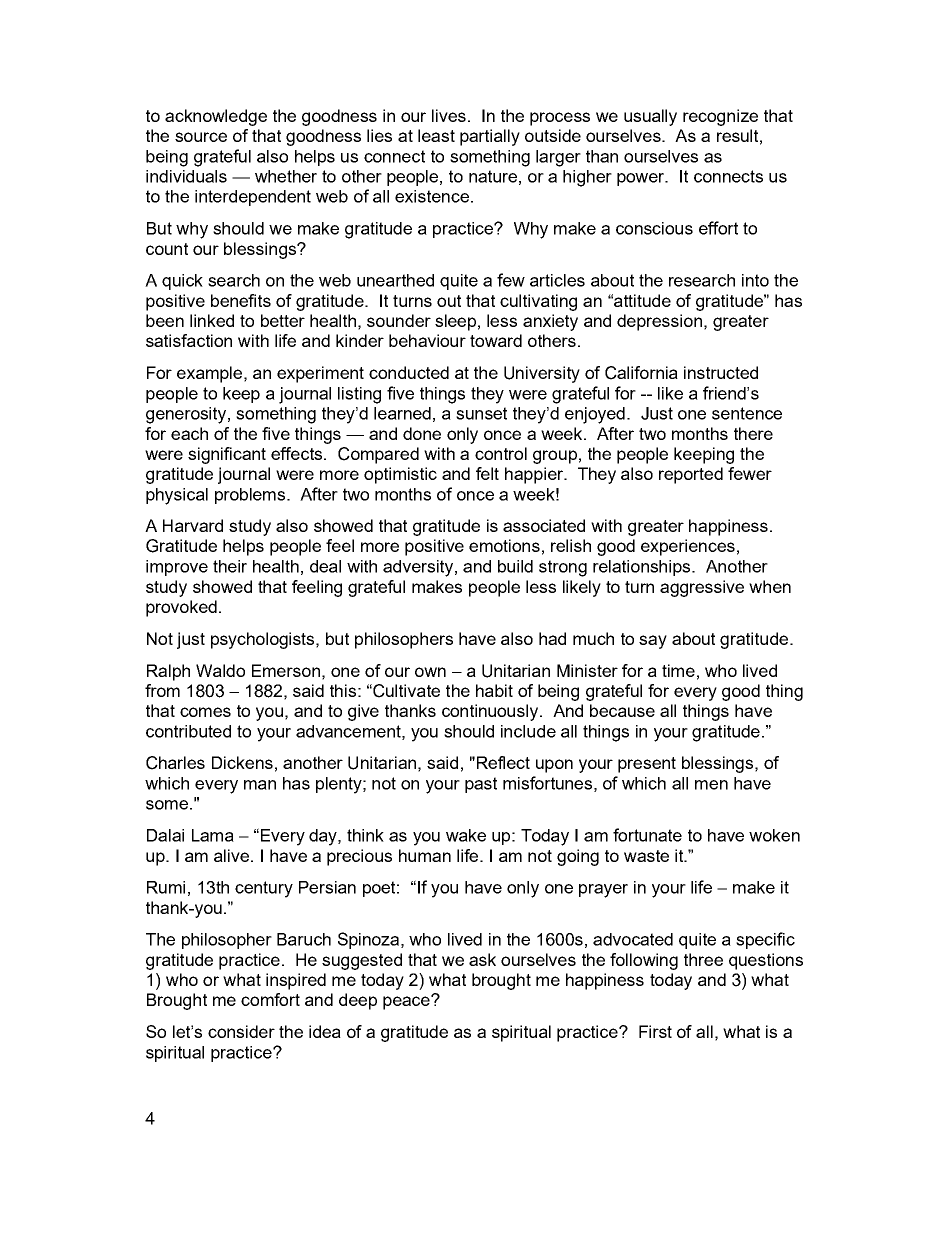  What do you see at coordinates (655, 1031) in the document?
I see `First` at bounding box center [655, 1031].
